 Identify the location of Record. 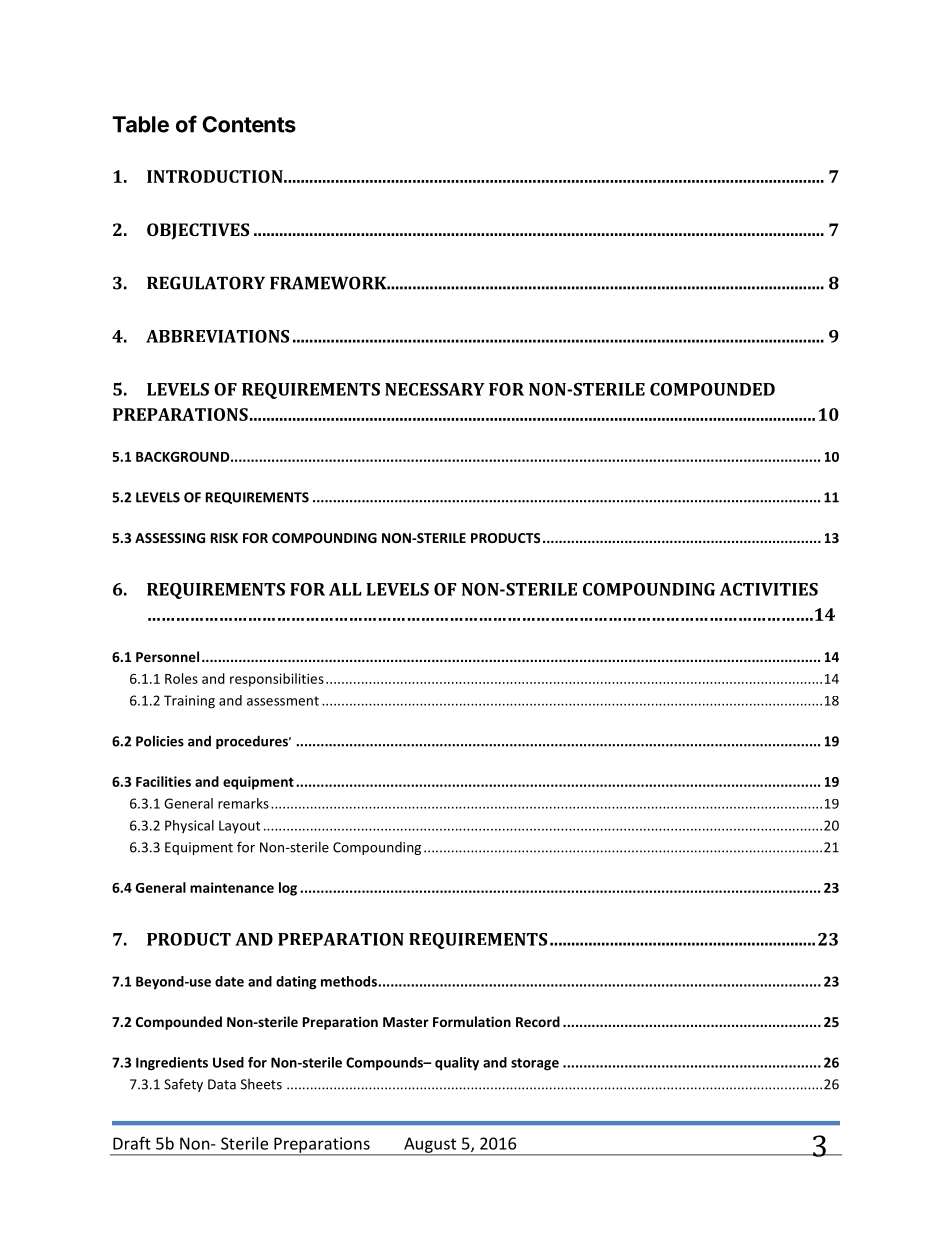
(538, 1021).
